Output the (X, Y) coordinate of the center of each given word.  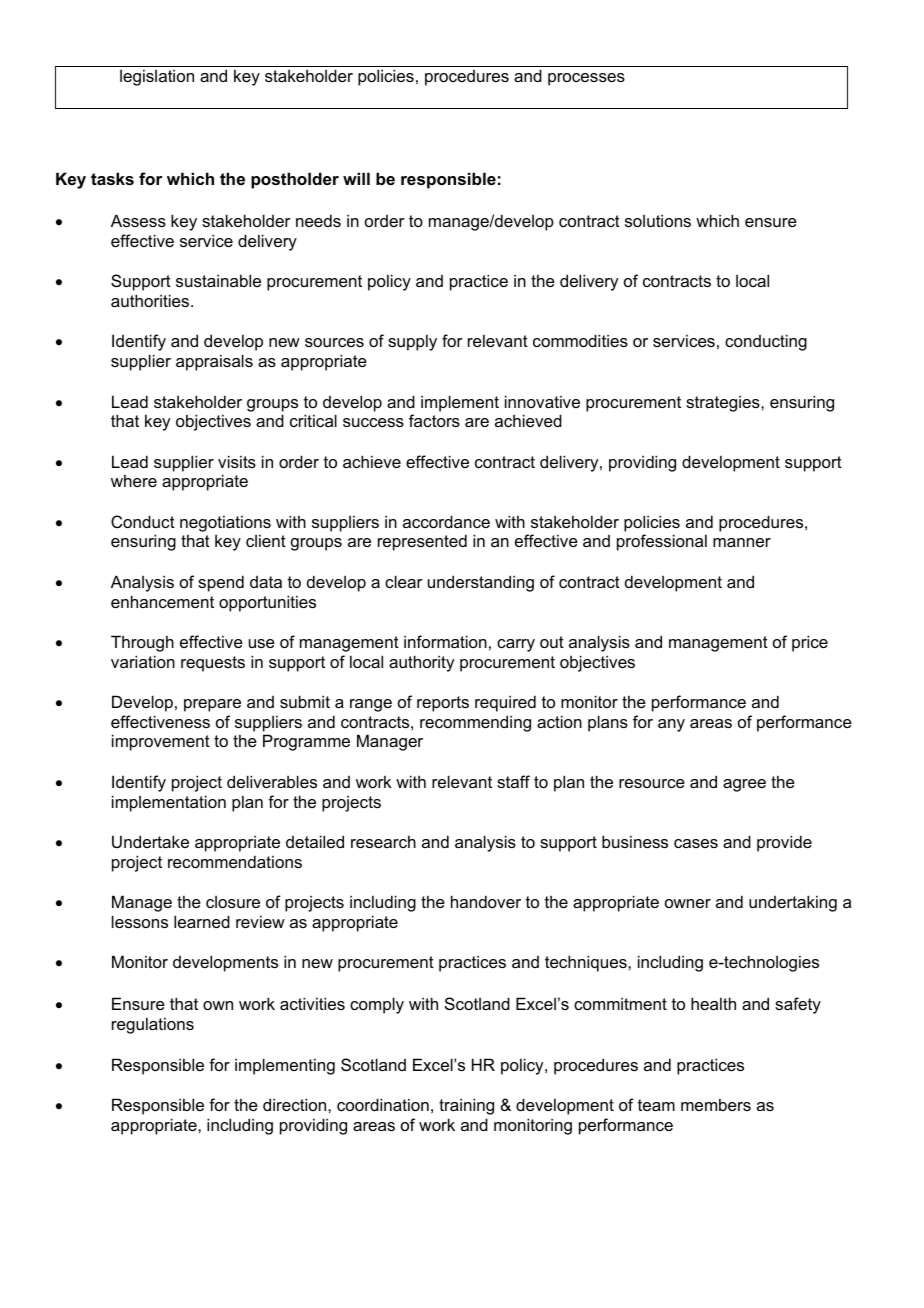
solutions (658, 220)
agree (744, 785)
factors (434, 420)
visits (237, 461)
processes (586, 79)
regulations (153, 1025)
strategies (724, 403)
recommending (475, 723)
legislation (157, 77)
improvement (161, 742)
